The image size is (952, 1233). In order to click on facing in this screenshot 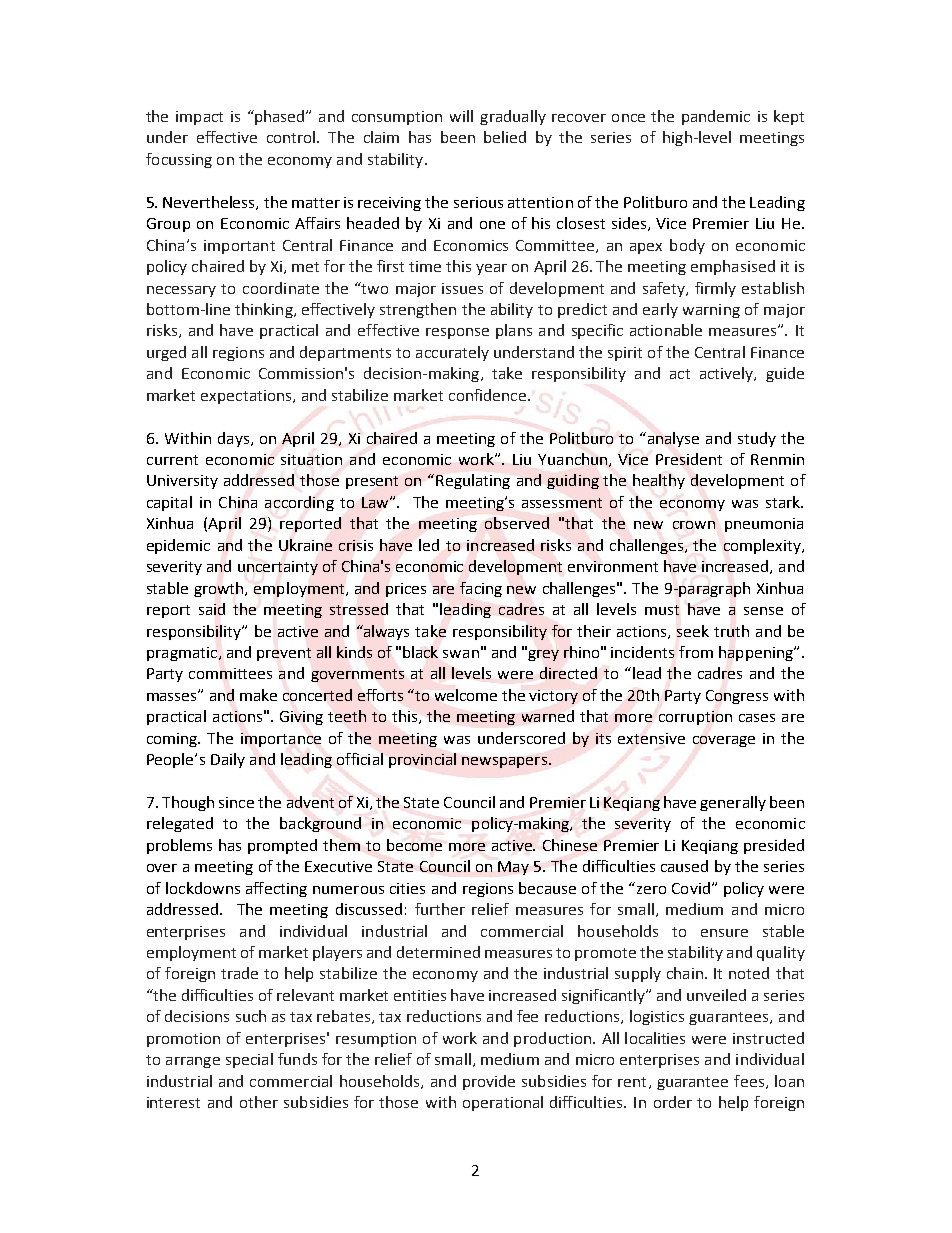, I will do `click(481, 589)`.
